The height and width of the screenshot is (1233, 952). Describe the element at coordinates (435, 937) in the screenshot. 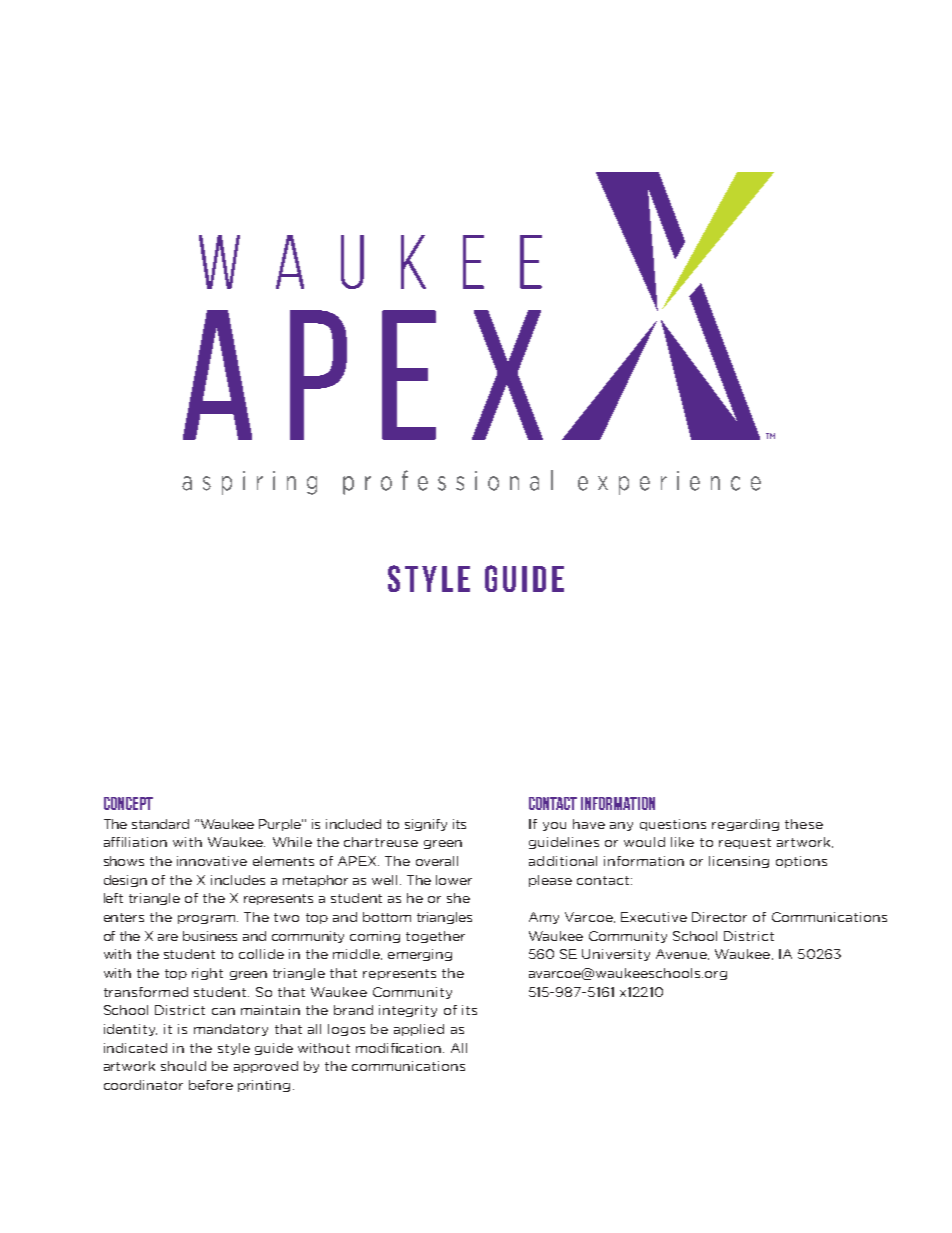

I see `together` at that location.
